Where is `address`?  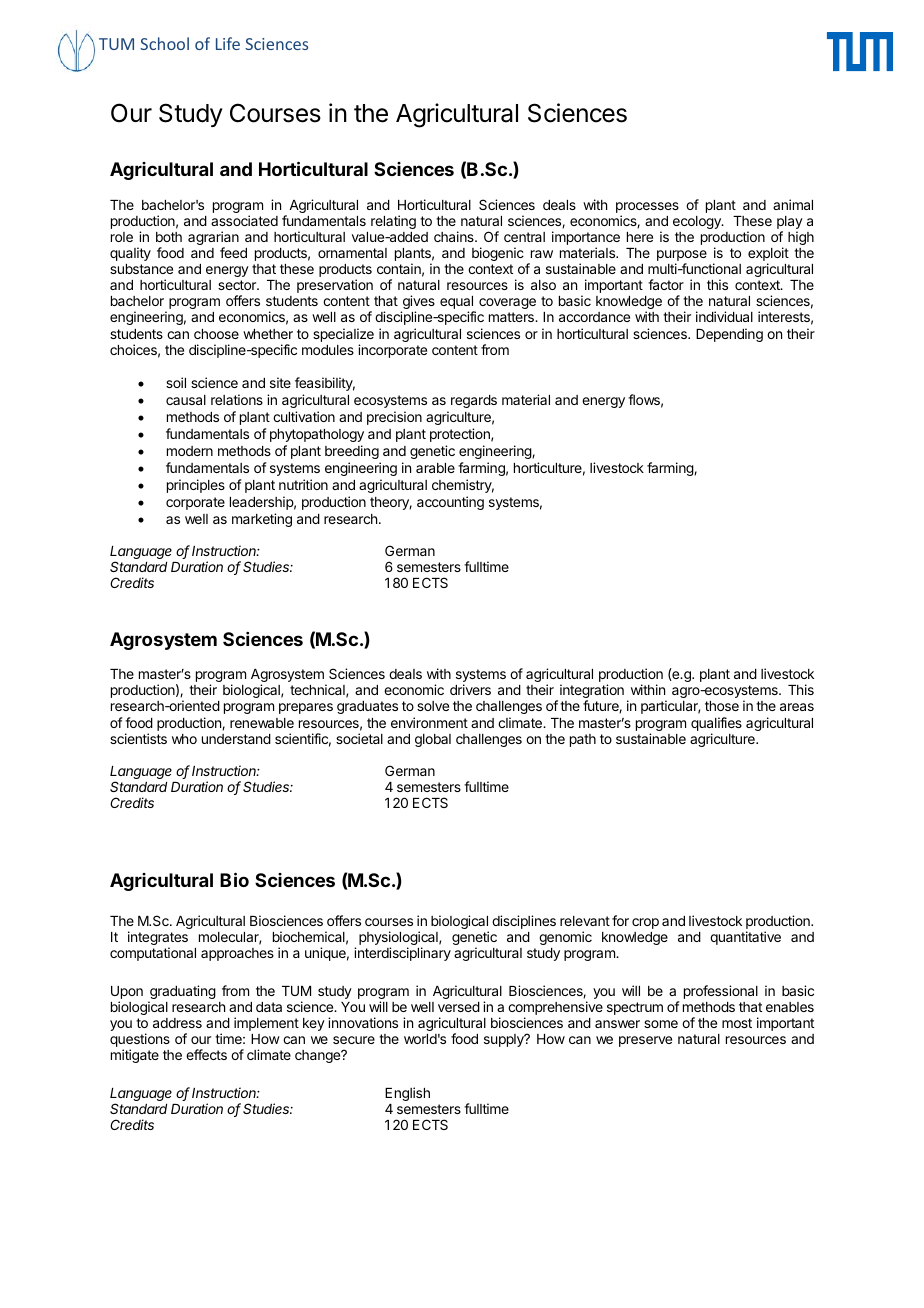
address is located at coordinates (177, 1023).
